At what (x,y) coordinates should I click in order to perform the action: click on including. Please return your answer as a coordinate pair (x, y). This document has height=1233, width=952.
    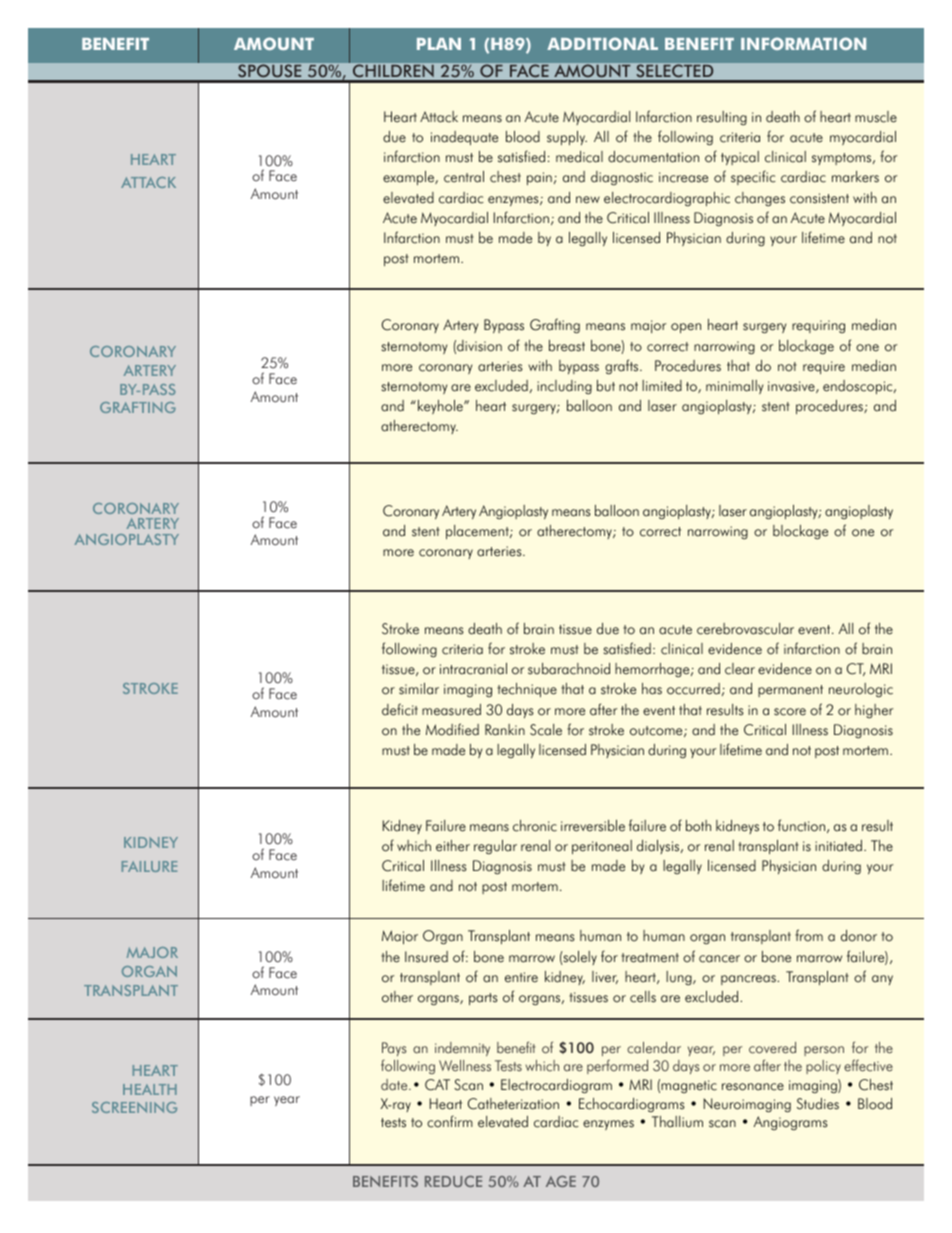
    Looking at the image, I should click on (564, 387).
